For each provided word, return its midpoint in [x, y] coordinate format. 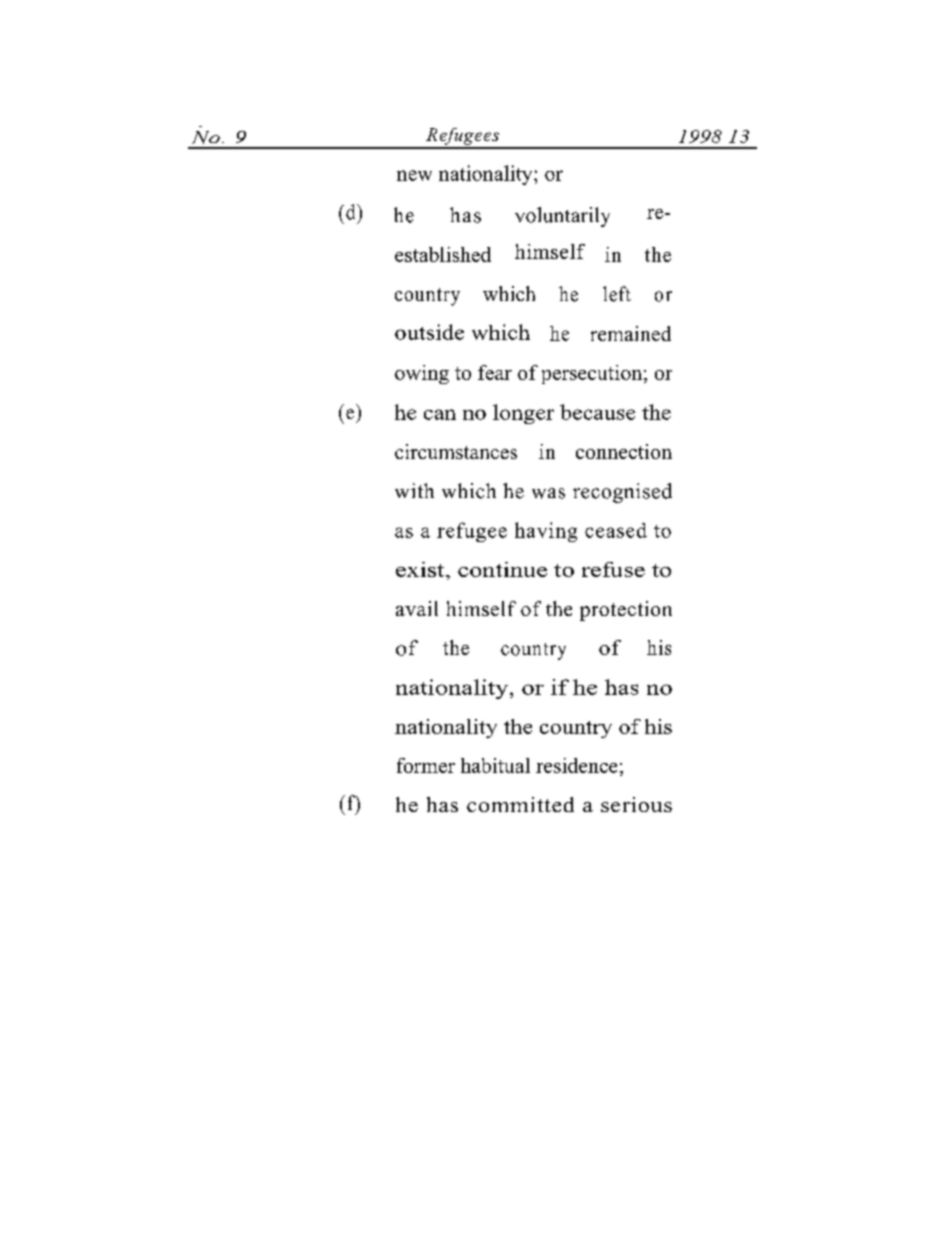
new [414, 175]
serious [636, 804]
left [617, 294]
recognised [622, 493]
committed [520, 804]
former [426, 765]
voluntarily [562, 217]
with [414, 490]
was [548, 493]
